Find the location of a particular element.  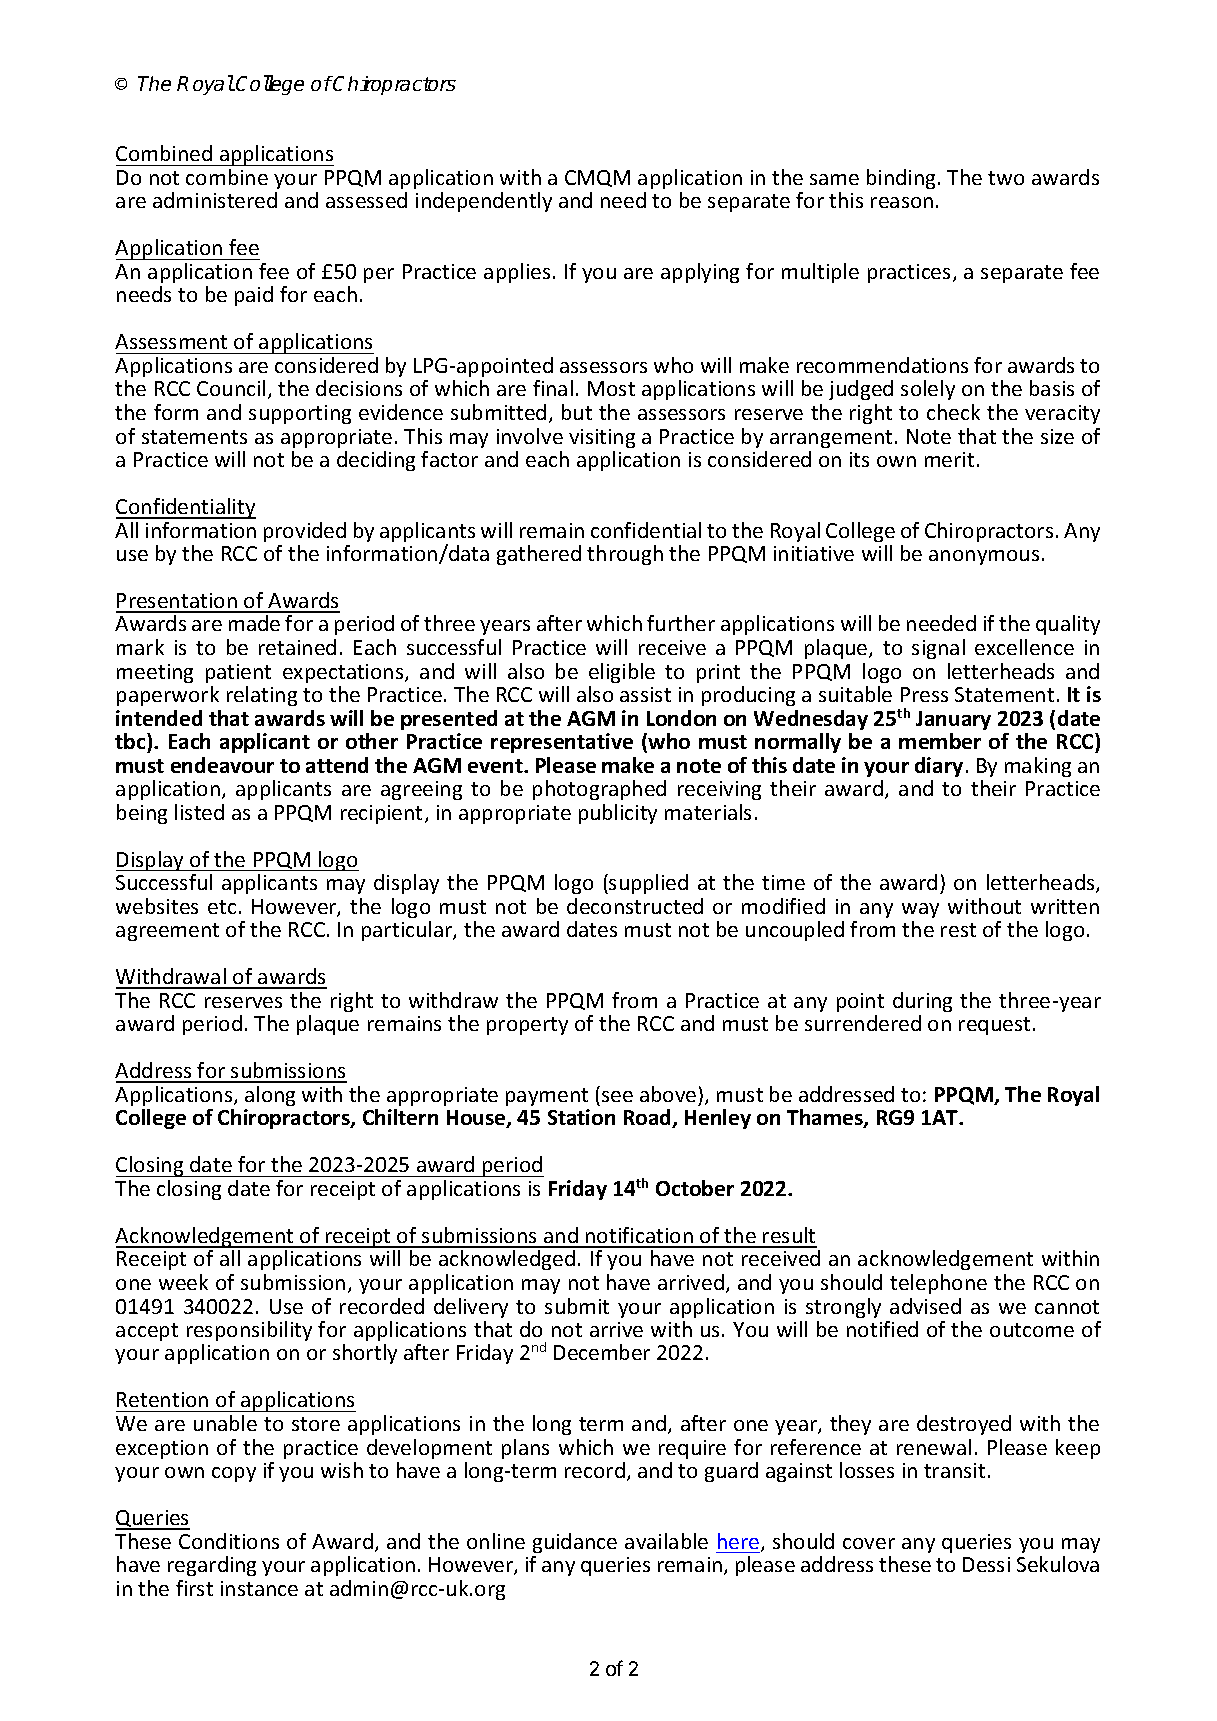

applies is located at coordinates (517, 273).
